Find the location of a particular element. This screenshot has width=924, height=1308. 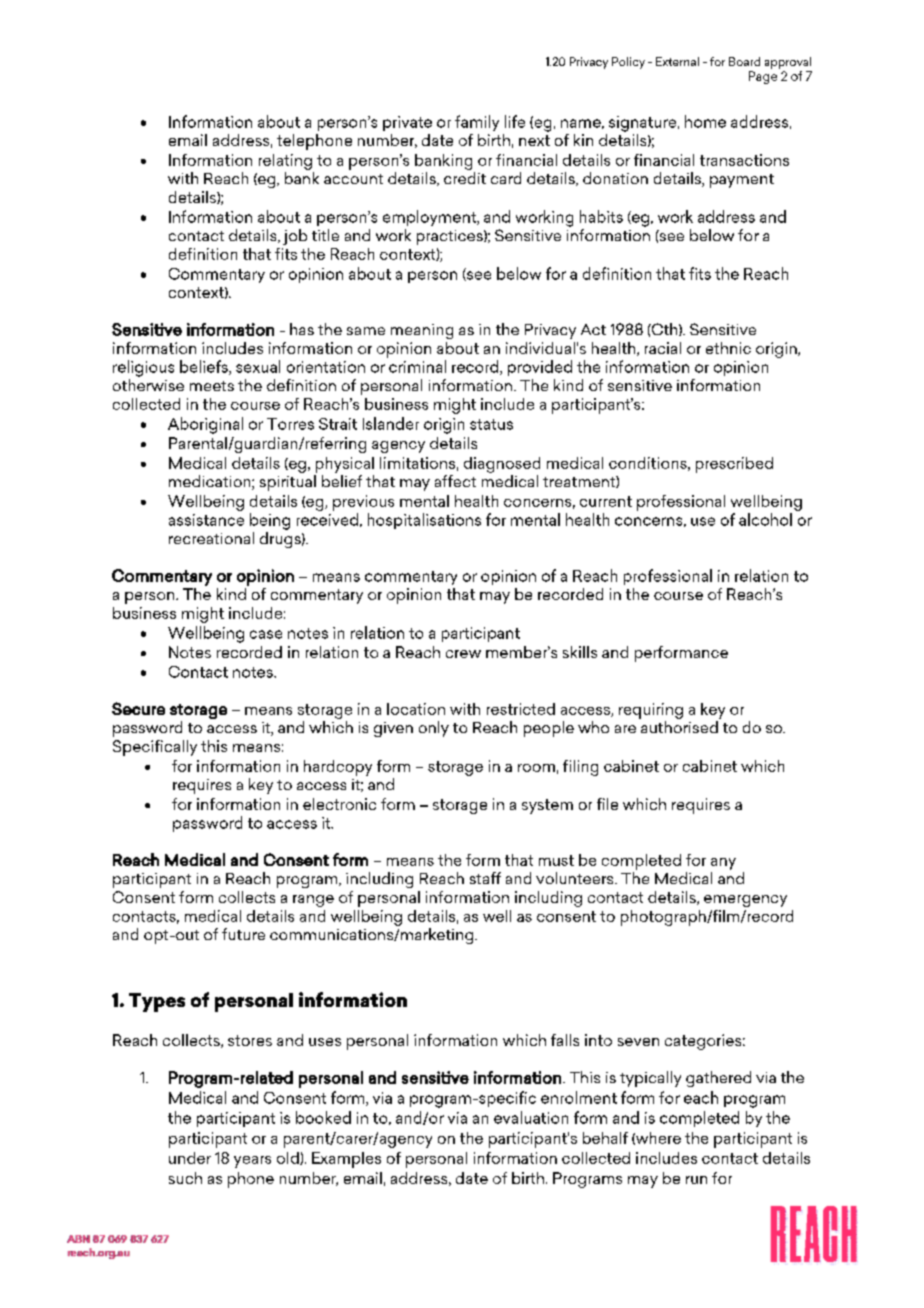

run is located at coordinates (696, 1180).
